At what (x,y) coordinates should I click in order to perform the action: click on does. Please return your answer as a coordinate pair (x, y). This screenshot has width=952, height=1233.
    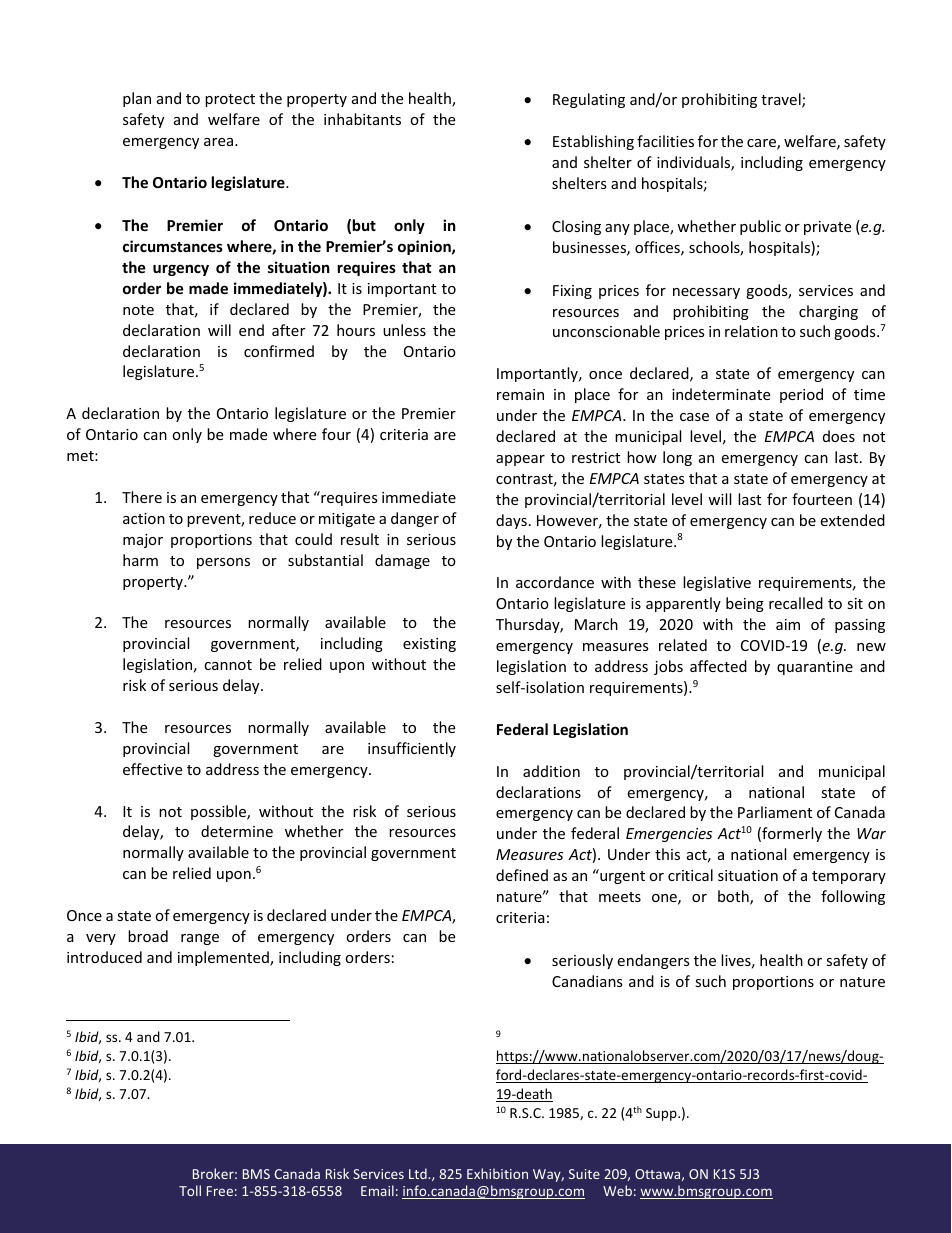
    Looking at the image, I should click on (839, 436).
